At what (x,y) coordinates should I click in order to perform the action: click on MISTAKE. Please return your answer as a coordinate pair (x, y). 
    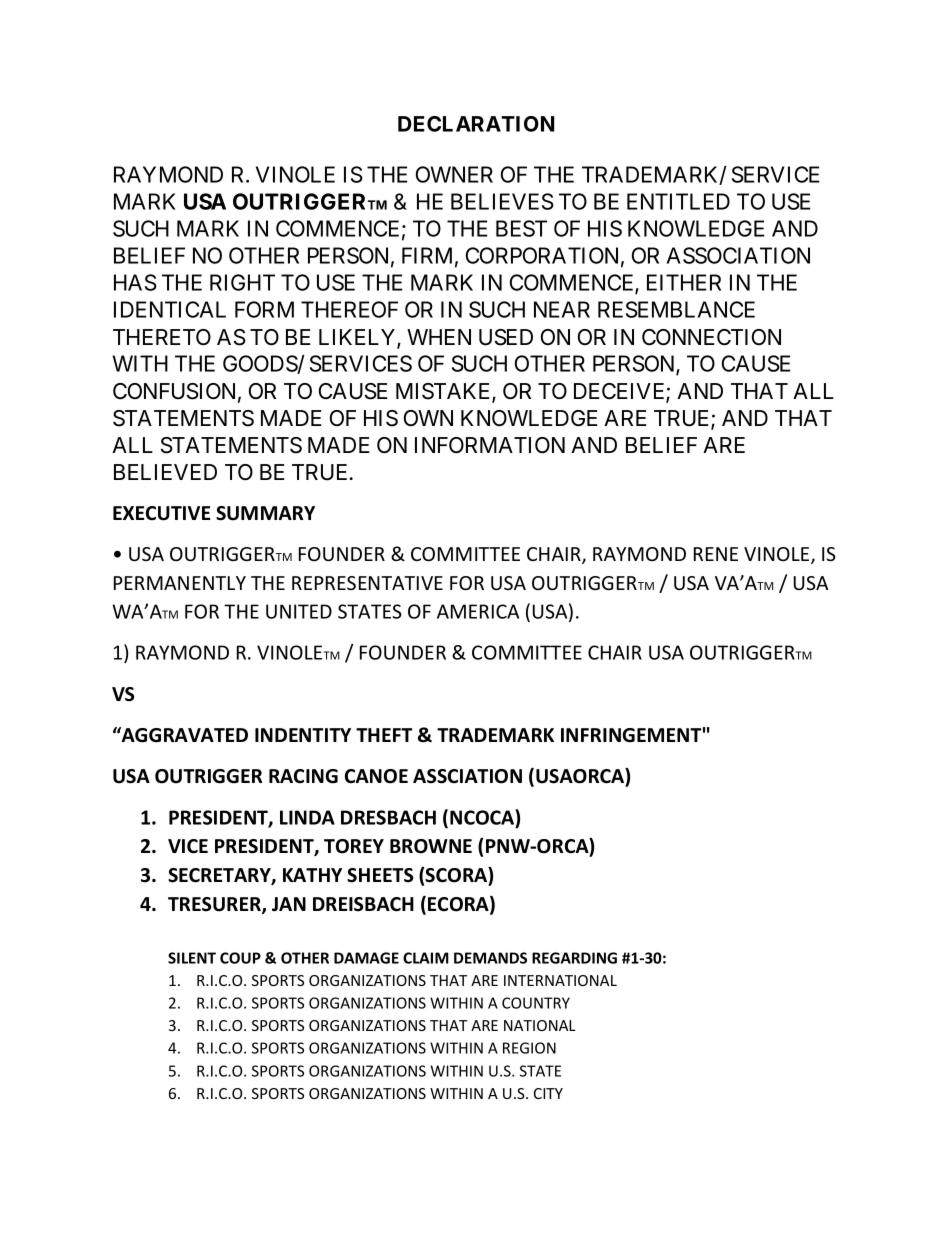
    Looking at the image, I should click on (444, 392).
